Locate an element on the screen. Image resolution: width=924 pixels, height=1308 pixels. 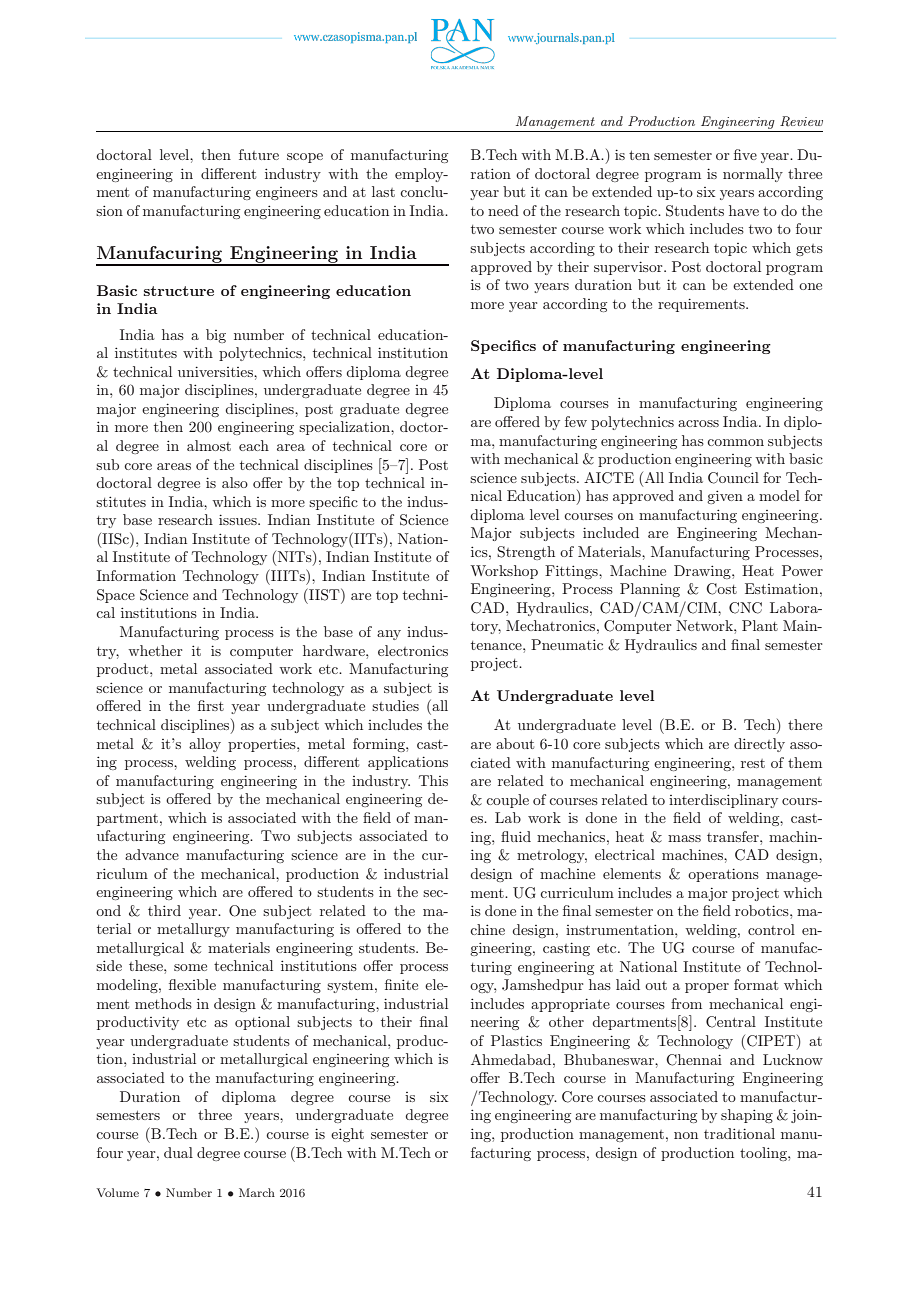
five is located at coordinates (745, 154).
